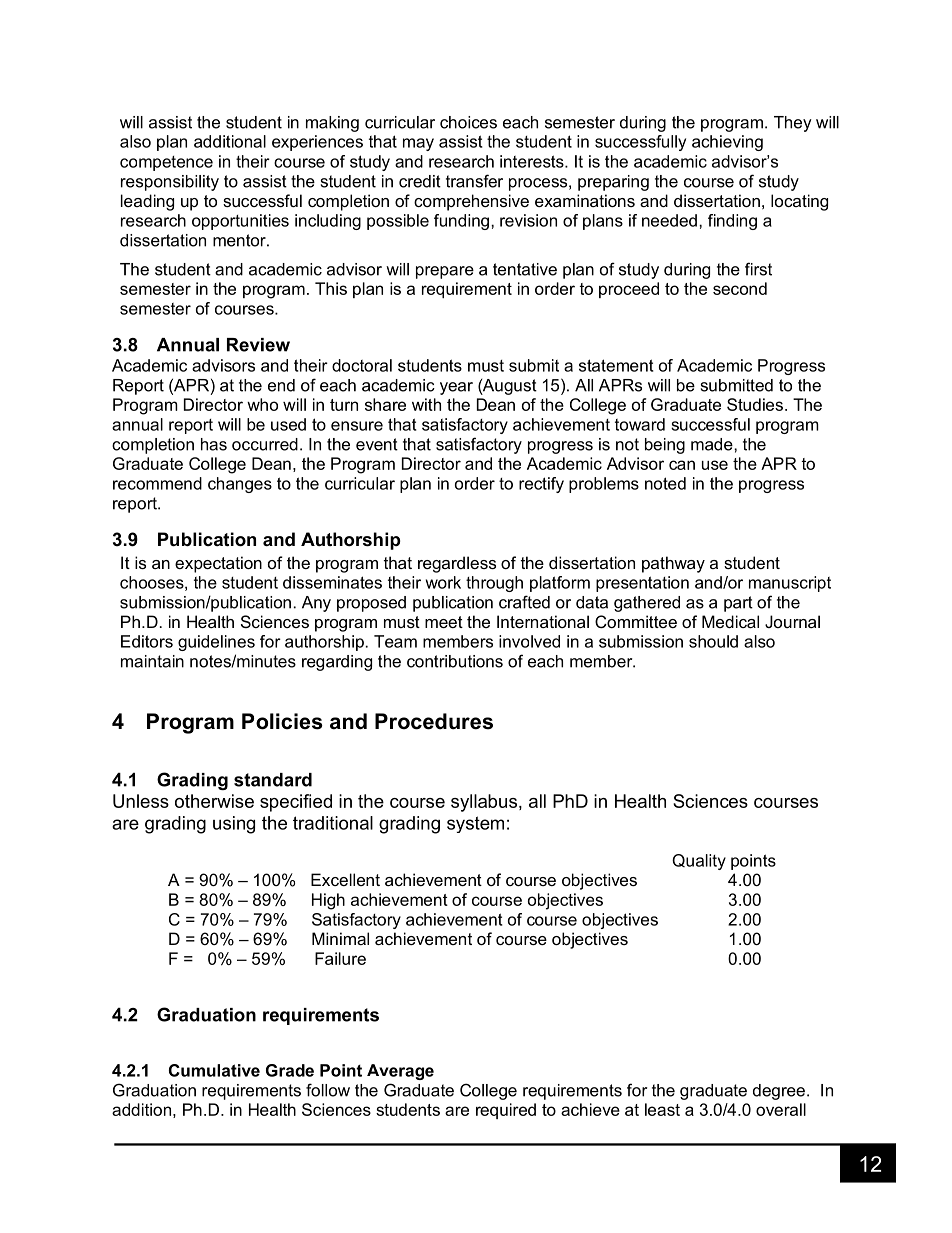 Image resolution: width=952 pixels, height=1233 pixels. Describe the element at coordinates (216, 643) in the screenshot. I see `guidelines` at that location.
